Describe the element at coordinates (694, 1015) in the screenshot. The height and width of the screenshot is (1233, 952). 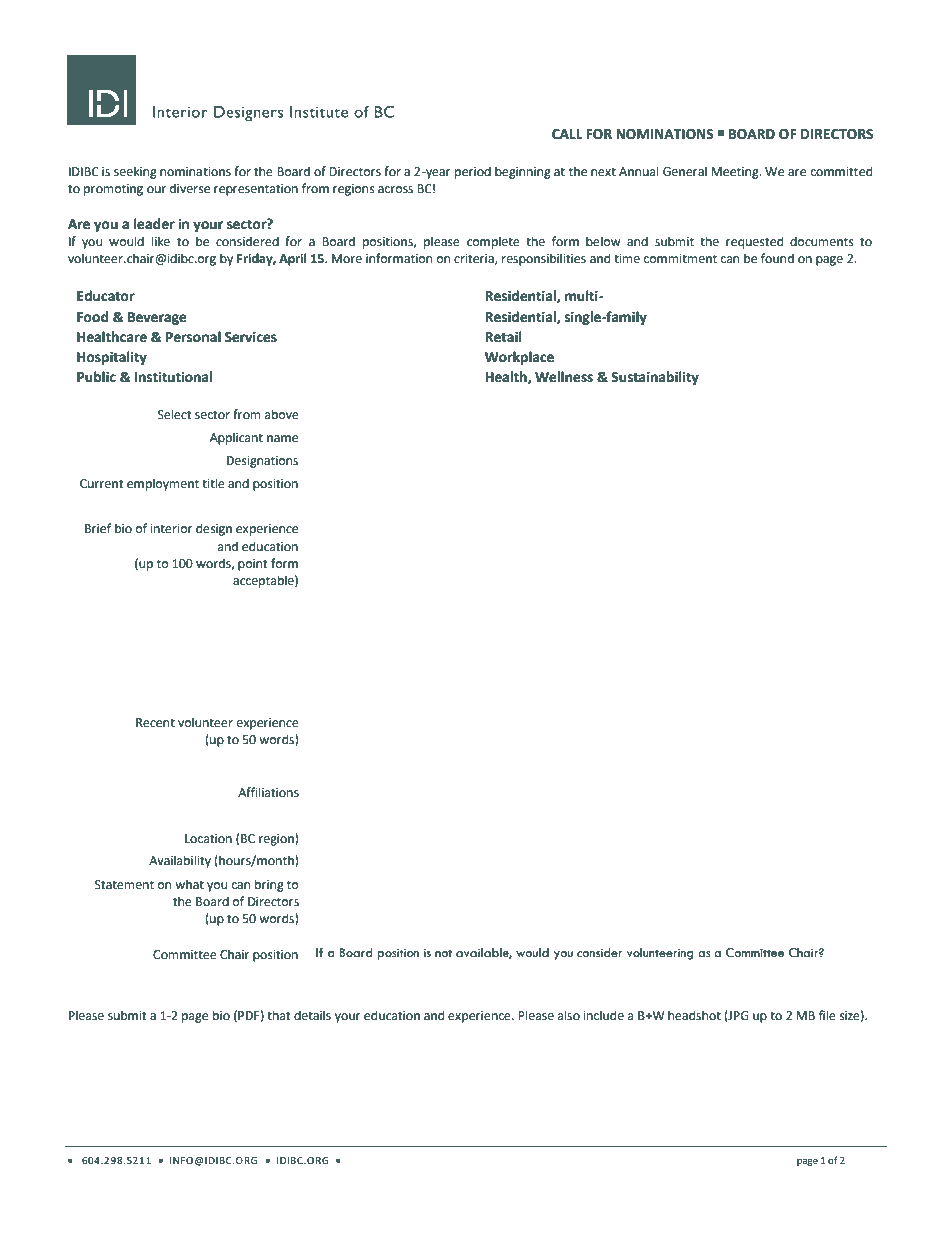
I see `headshot` at that location.
